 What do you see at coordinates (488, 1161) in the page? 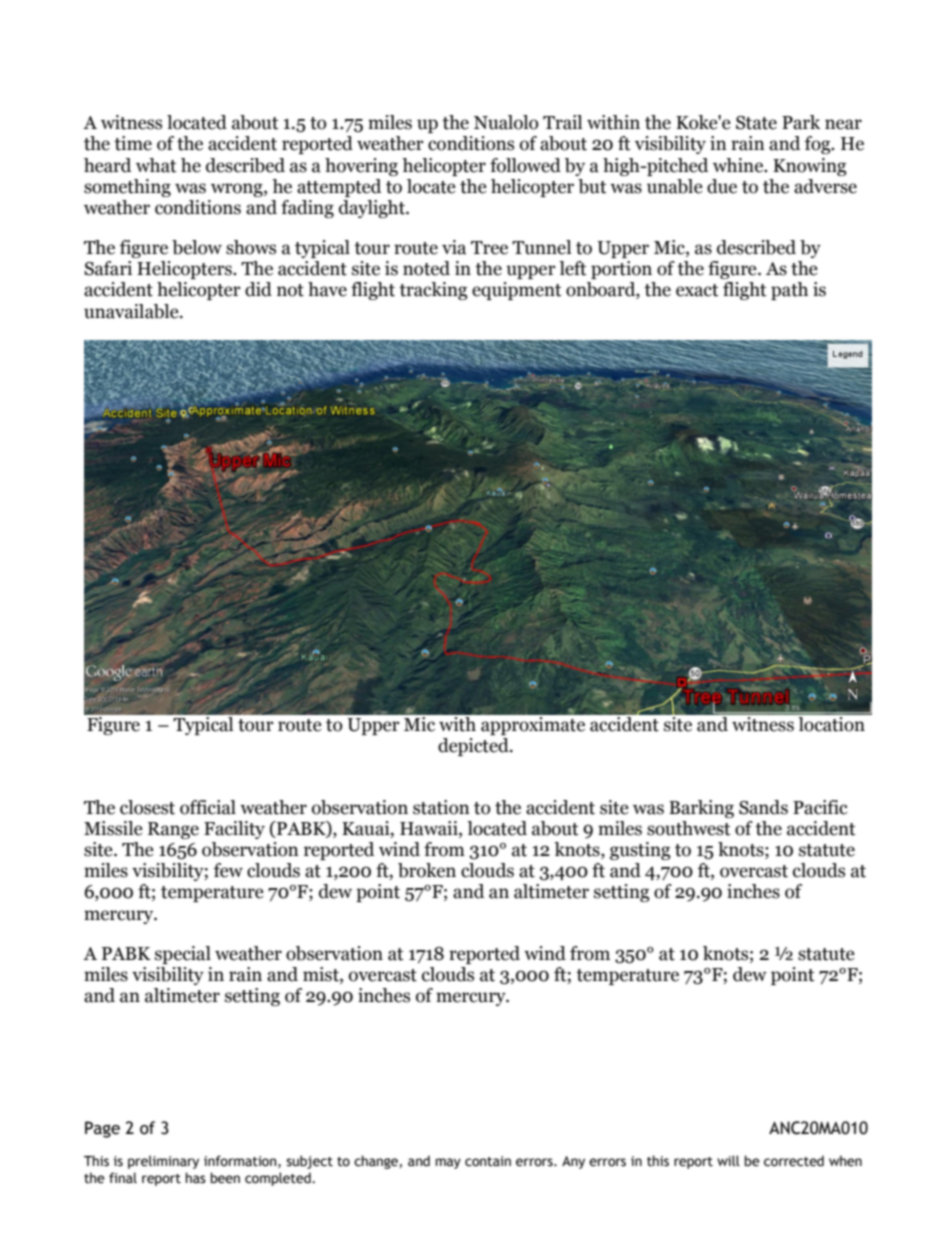
I see `contain` at bounding box center [488, 1161].
